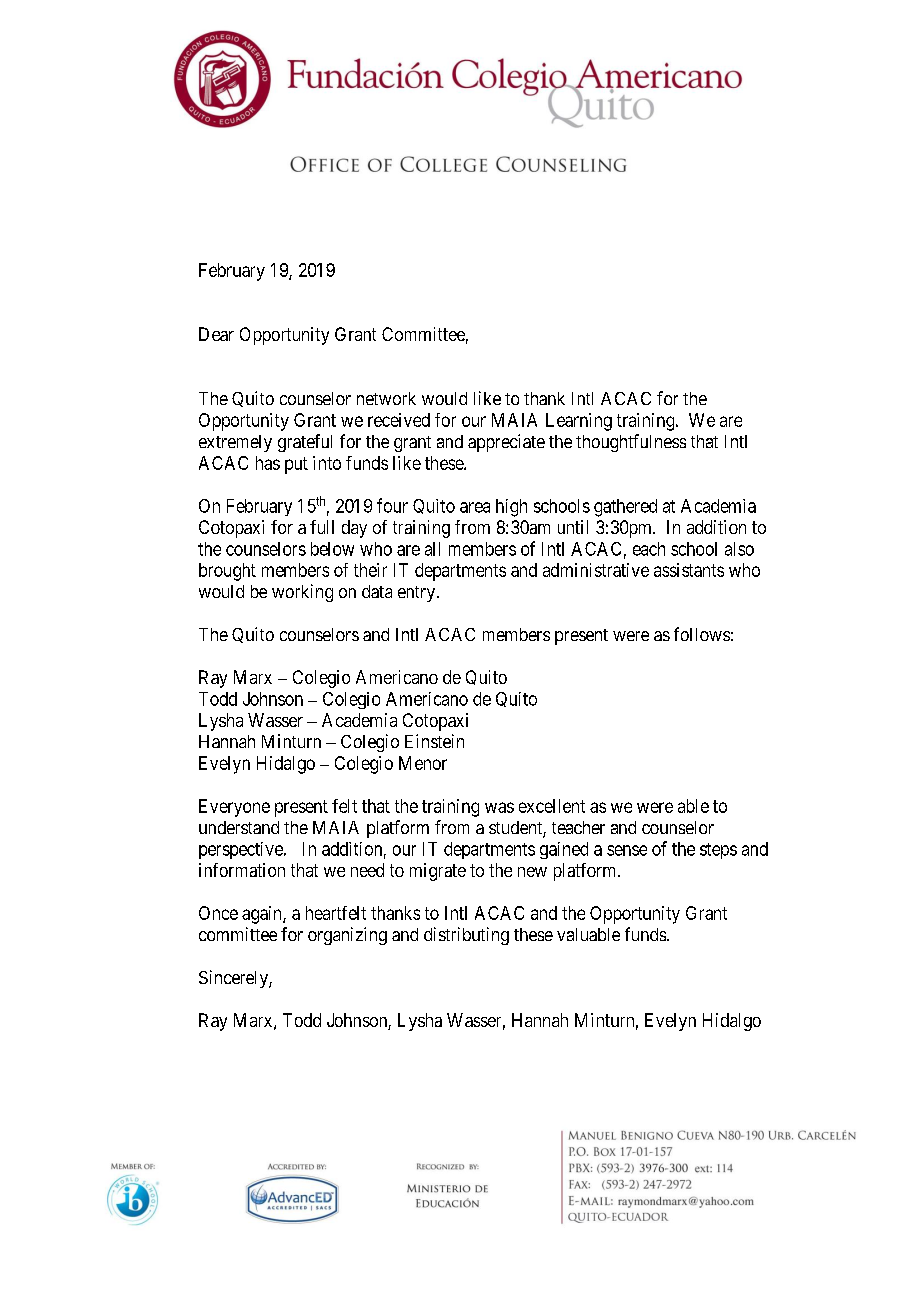  I want to click on area, so click(475, 507).
